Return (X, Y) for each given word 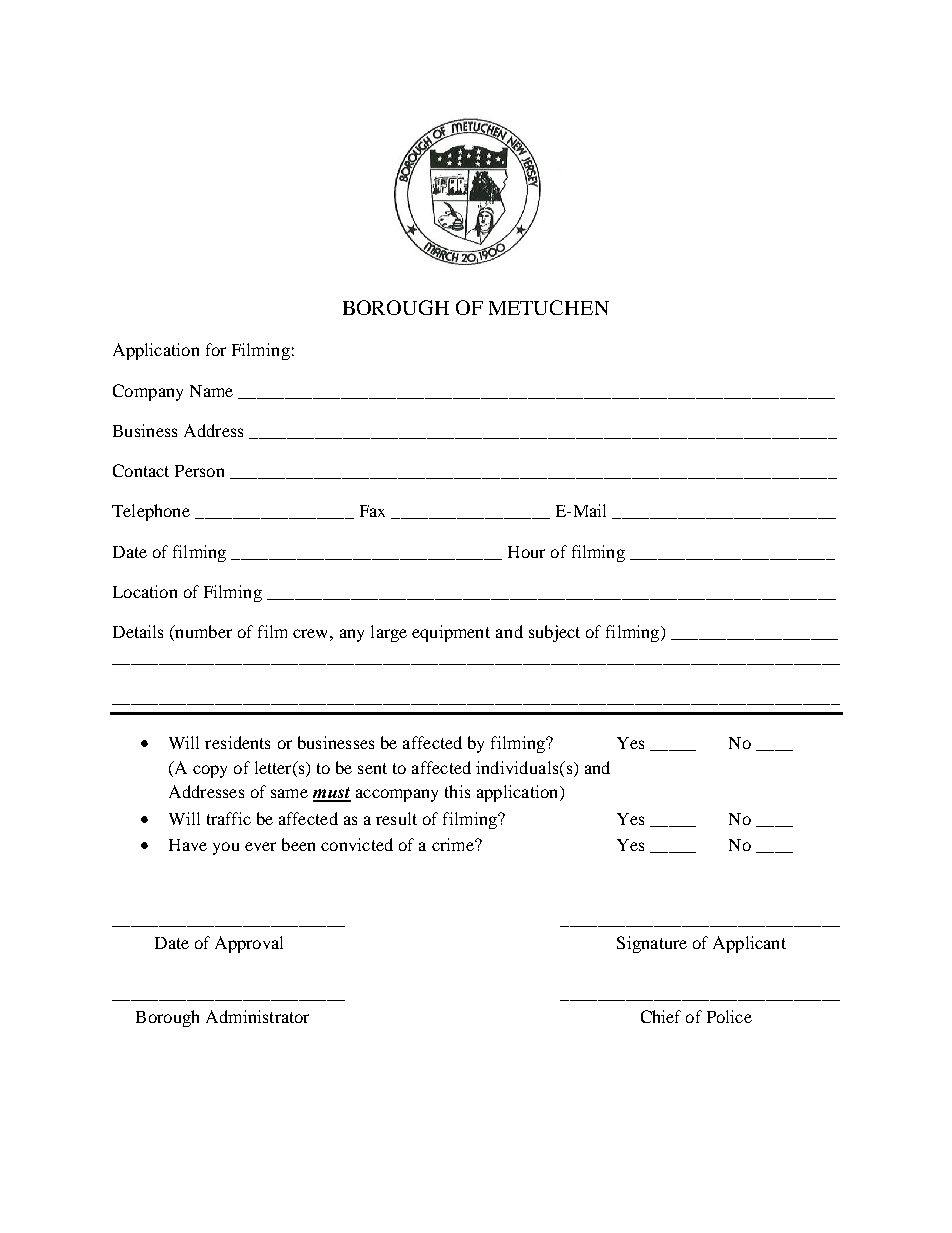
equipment (451, 633)
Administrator (257, 1016)
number (202, 633)
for (216, 349)
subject (554, 633)
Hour (526, 552)
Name (211, 391)
